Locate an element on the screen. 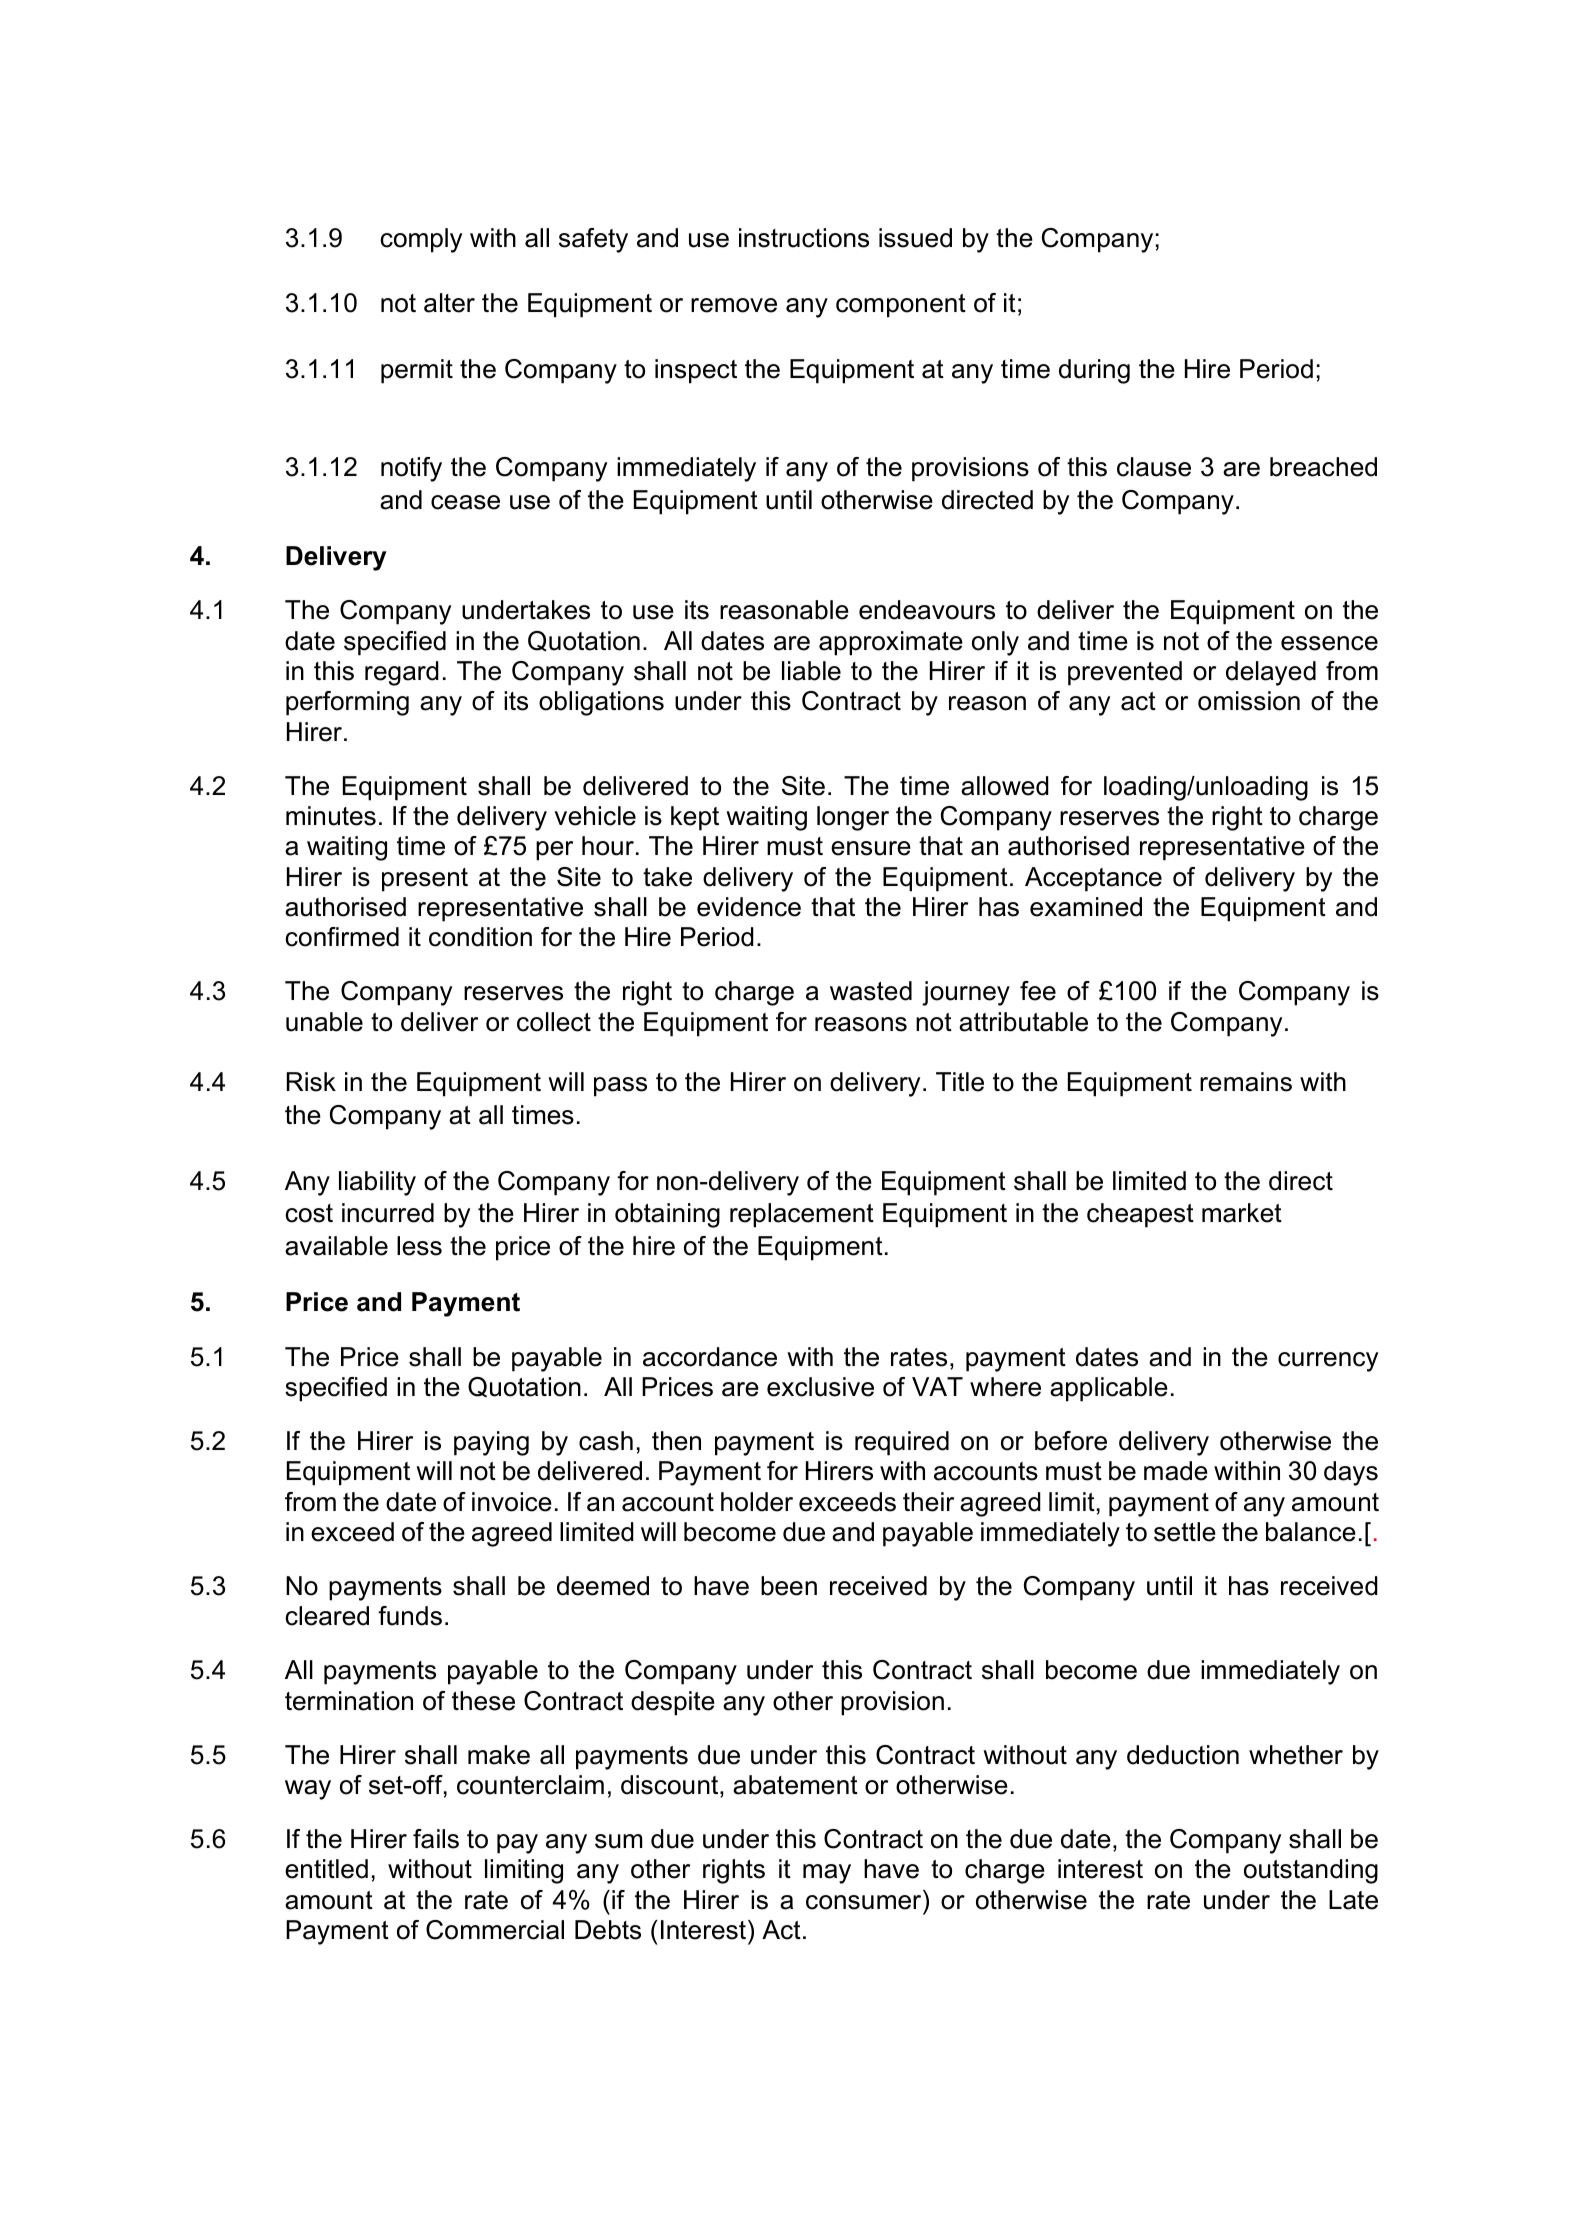 This screenshot has width=1569, height=2221. remains is located at coordinates (1246, 1082).
